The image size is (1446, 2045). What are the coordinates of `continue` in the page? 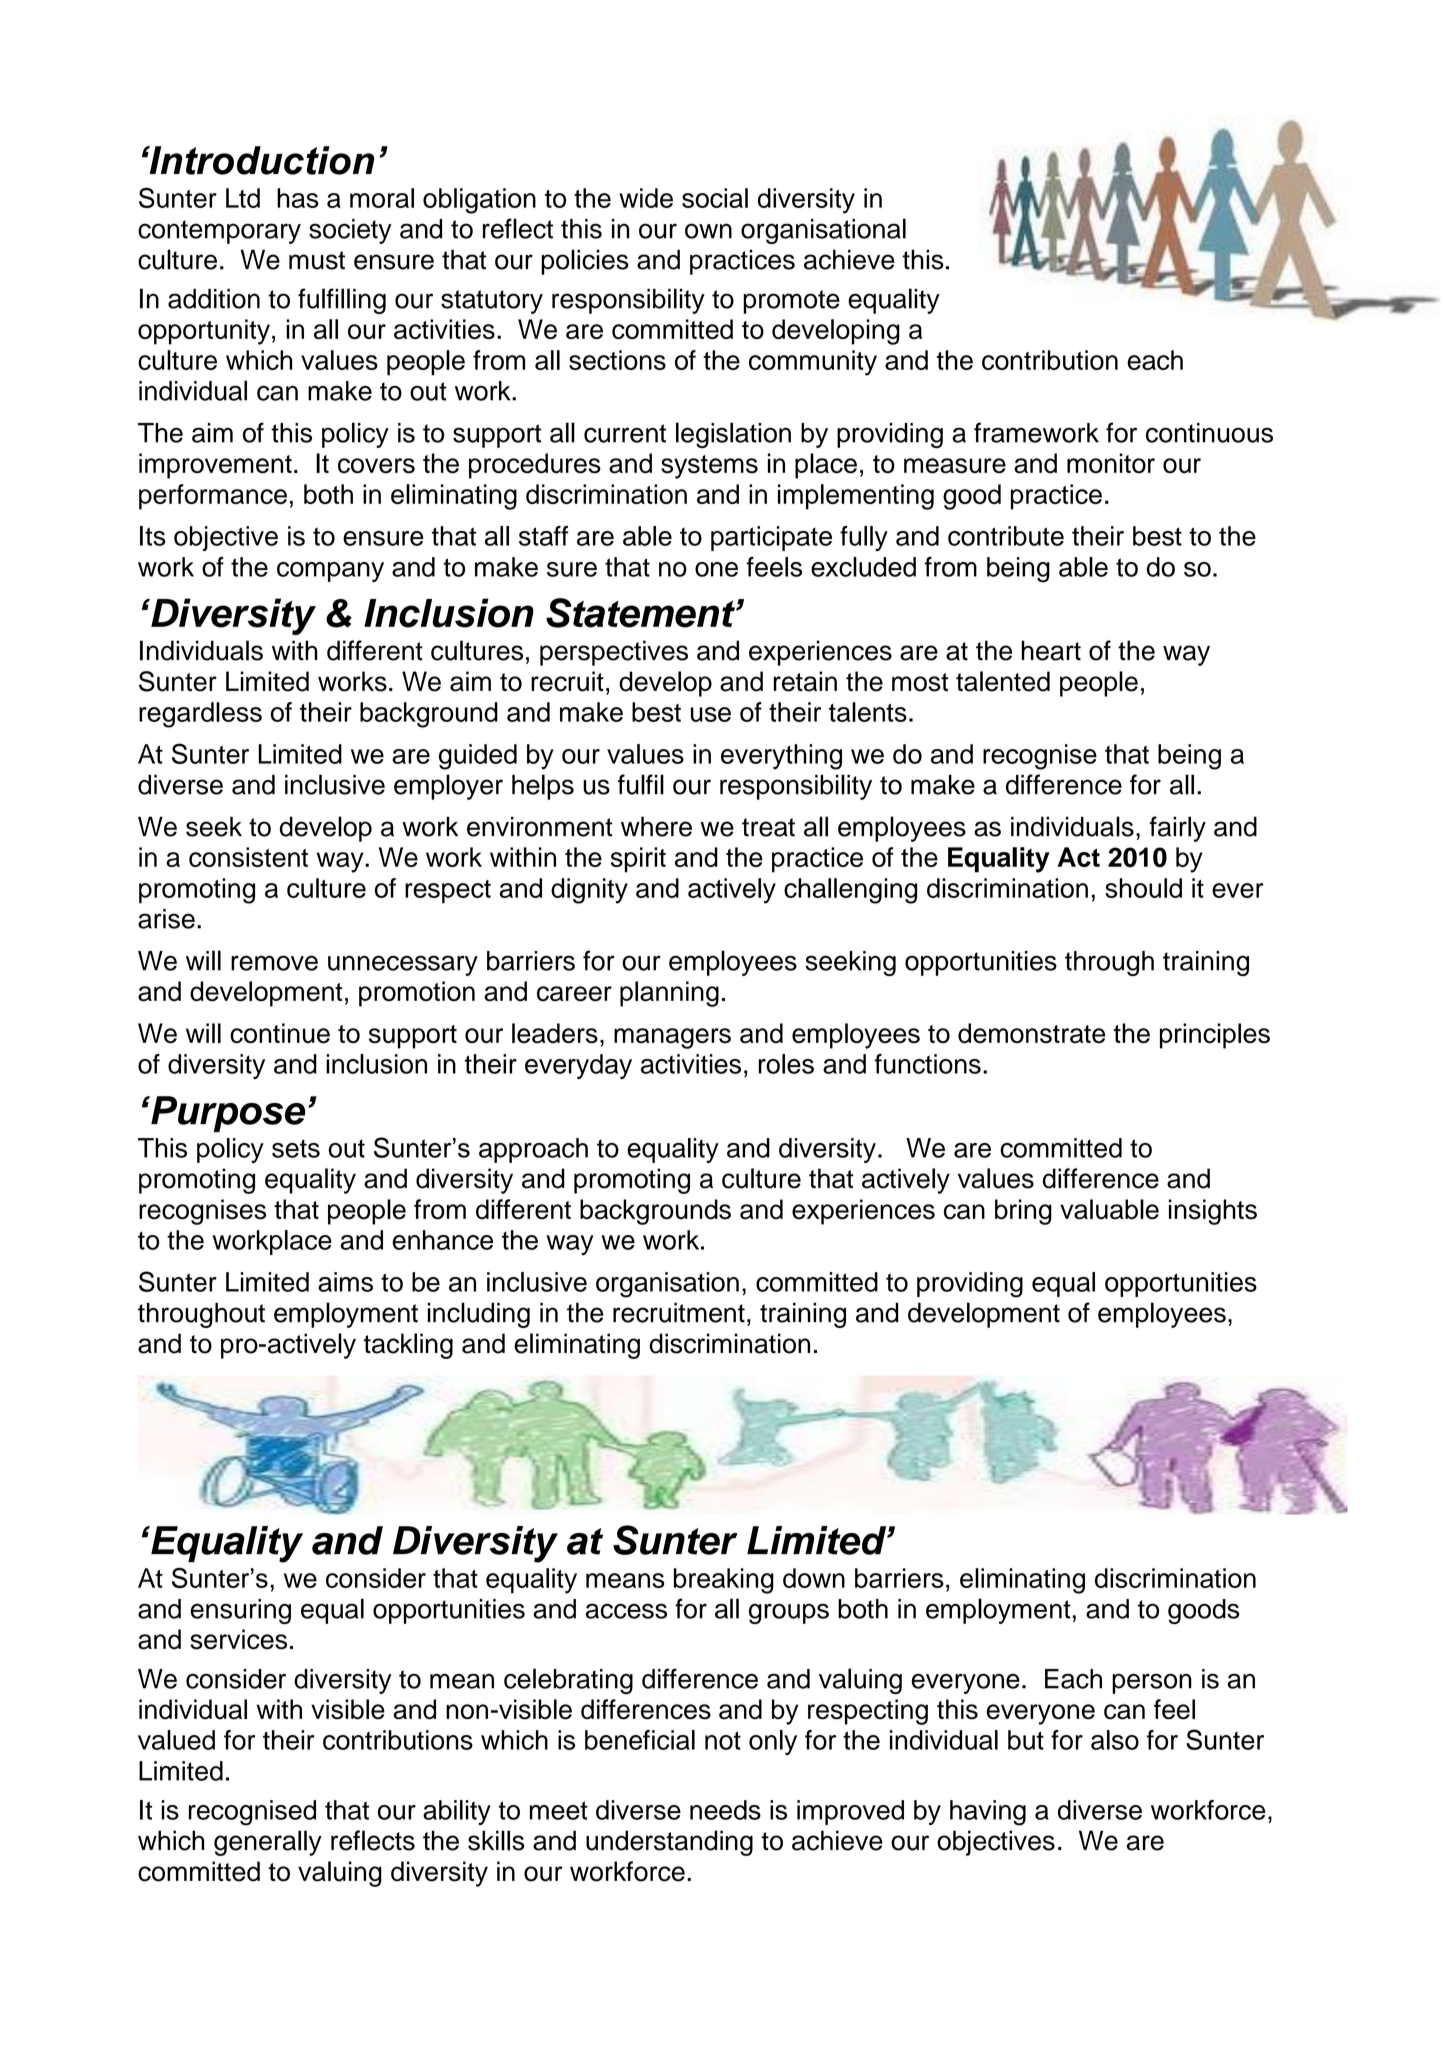 It's located at (280, 1033).
